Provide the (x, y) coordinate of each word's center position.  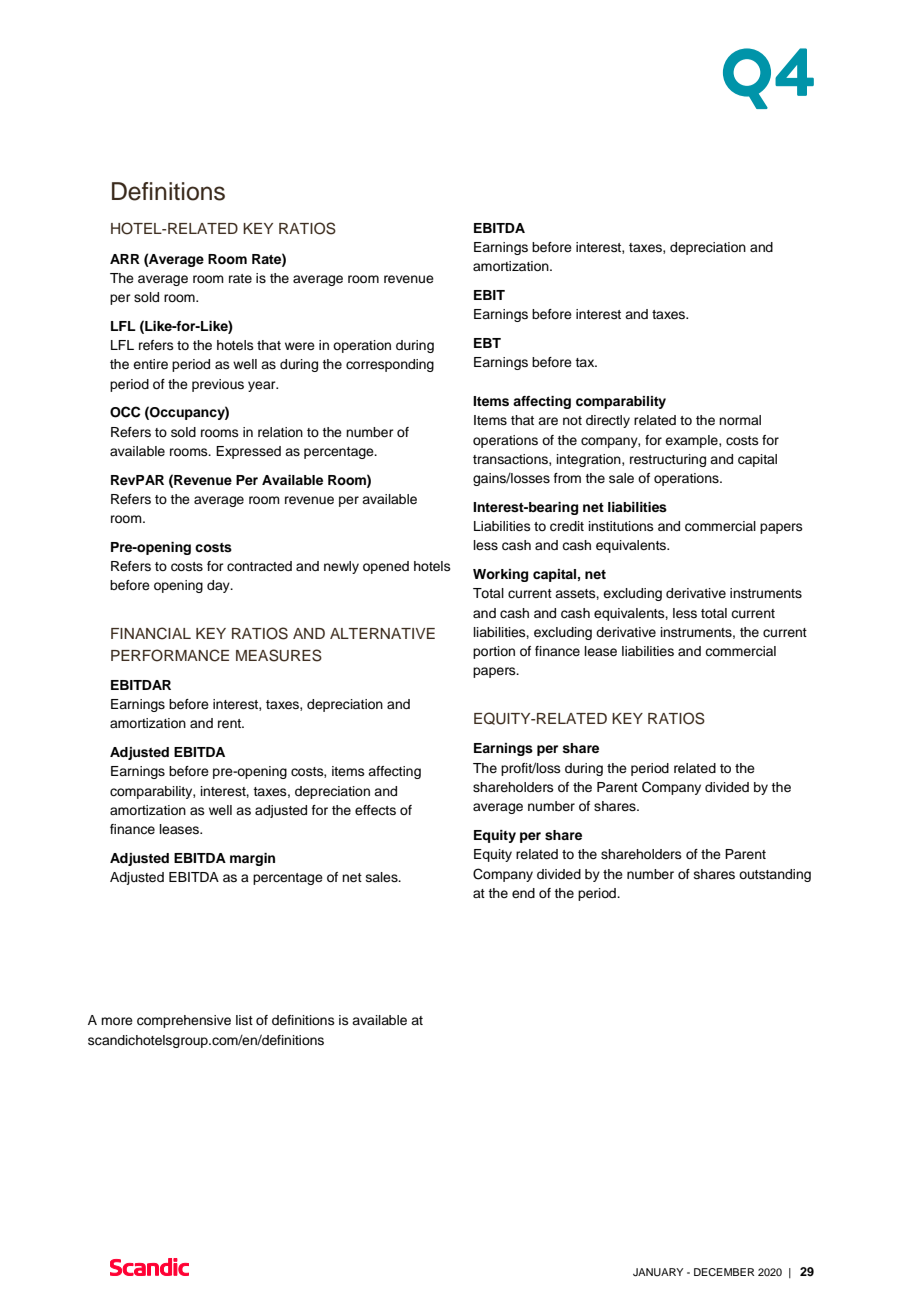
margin (252, 859)
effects (375, 810)
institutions (621, 526)
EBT (487, 343)
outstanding (775, 875)
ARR (125, 259)
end (523, 893)
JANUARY (658, 1272)
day (219, 586)
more (117, 1021)
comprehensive (184, 1021)
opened (386, 567)
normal (740, 420)
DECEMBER (724, 1272)
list (244, 1020)
